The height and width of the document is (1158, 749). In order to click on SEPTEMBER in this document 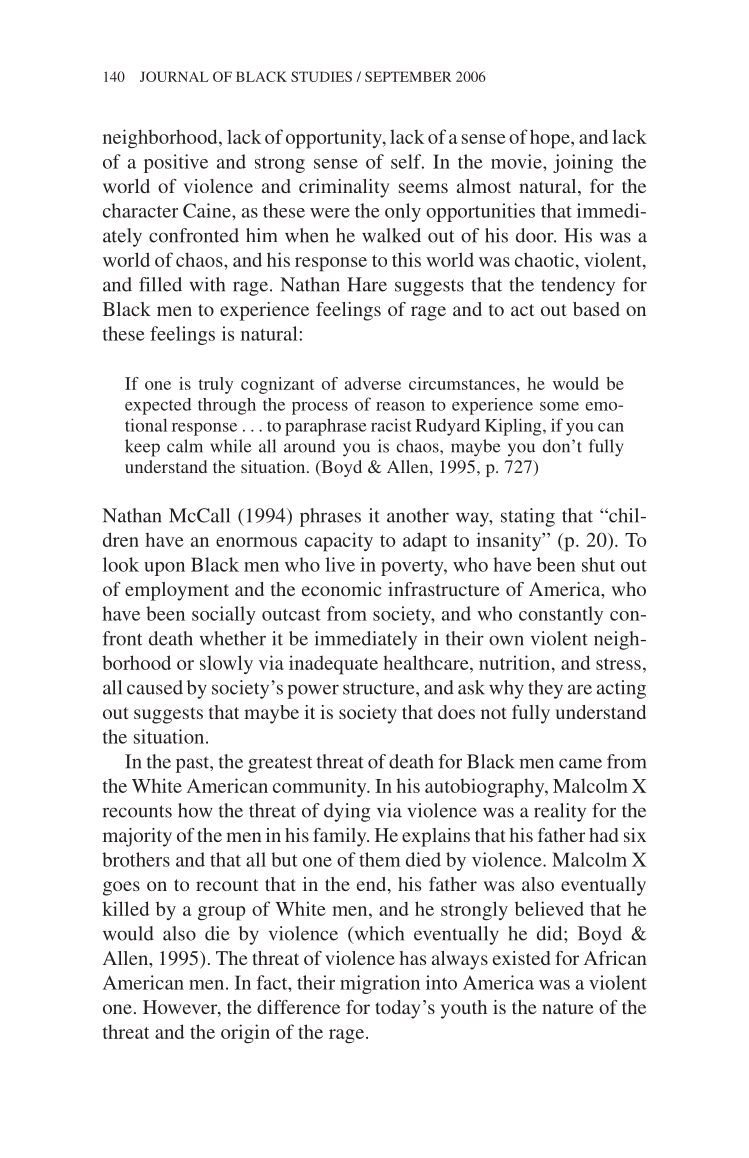, I will do `click(408, 76)`.
